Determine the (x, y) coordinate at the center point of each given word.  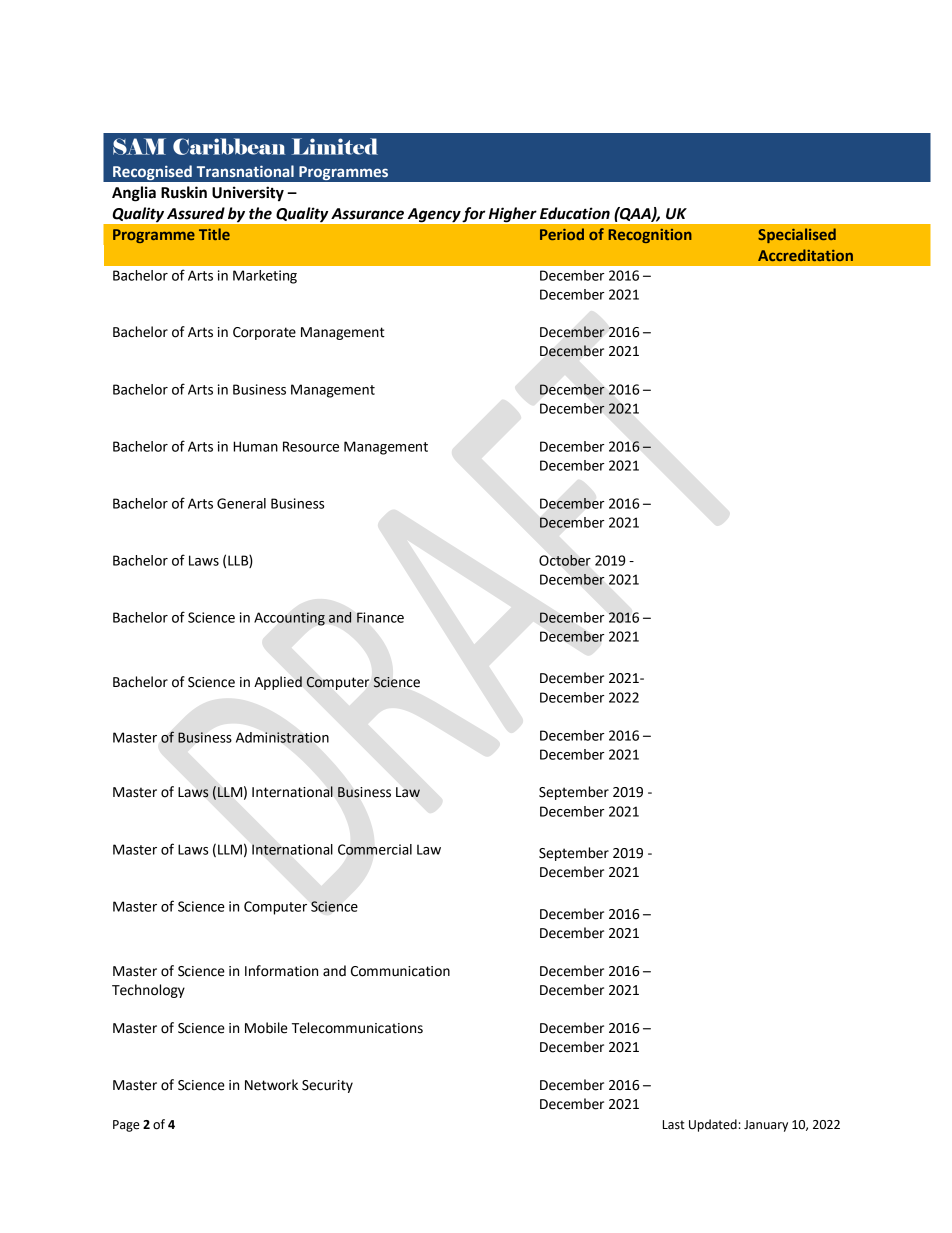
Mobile (266, 1028)
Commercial (375, 849)
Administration (282, 737)
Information (281, 971)
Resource (311, 446)
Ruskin (184, 192)
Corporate (264, 333)
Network (271, 1085)
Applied (278, 683)
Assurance (367, 214)
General (241, 503)
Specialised (797, 235)
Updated (713, 1125)
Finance (380, 617)
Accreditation (805, 255)
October (565, 560)
